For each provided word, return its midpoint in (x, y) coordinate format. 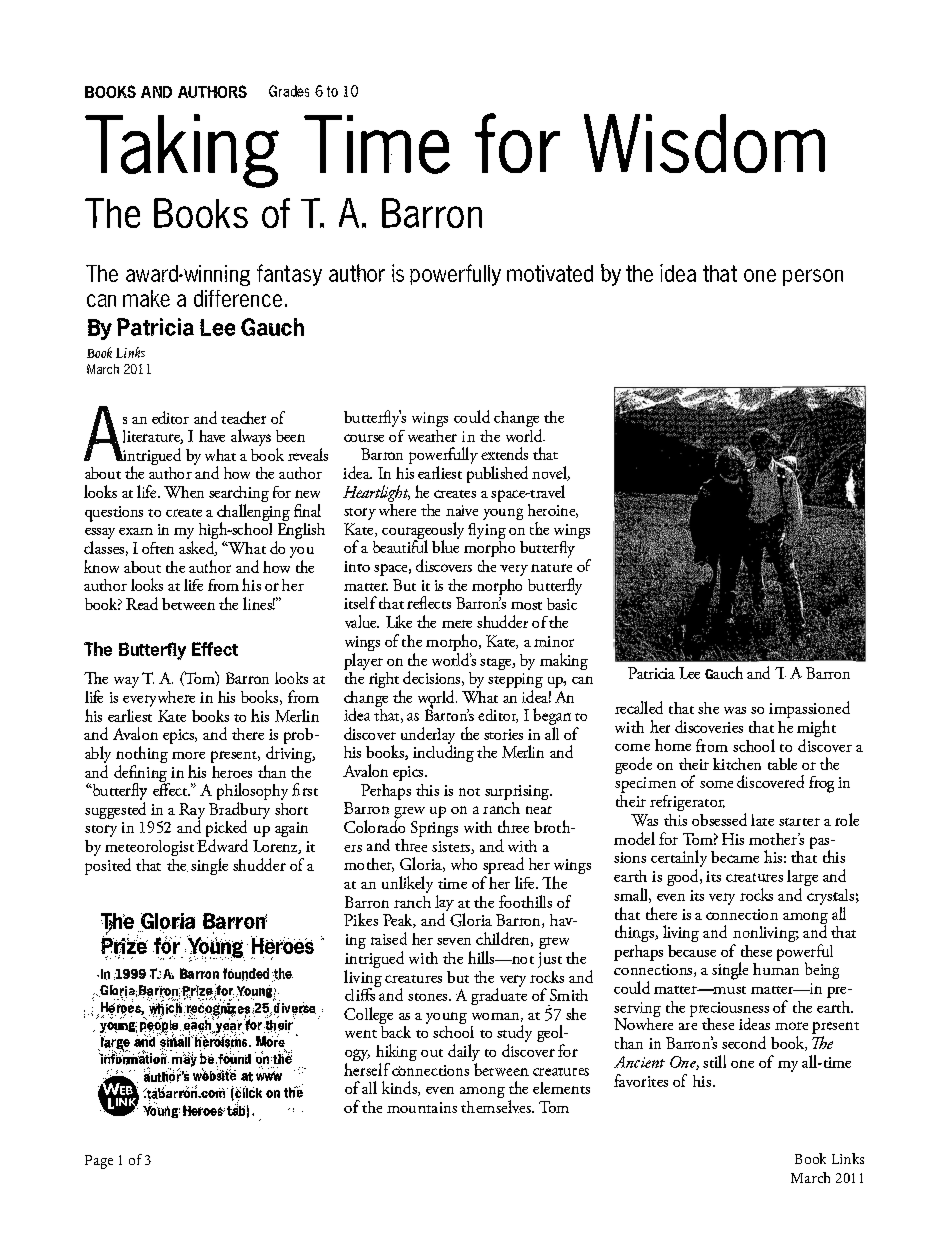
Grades (289, 91)
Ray (192, 812)
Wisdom (704, 143)
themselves (497, 1106)
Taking (182, 151)
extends (504, 453)
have (212, 436)
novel (551, 473)
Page (99, 1162)
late (762, 820)
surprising (518, 794)
